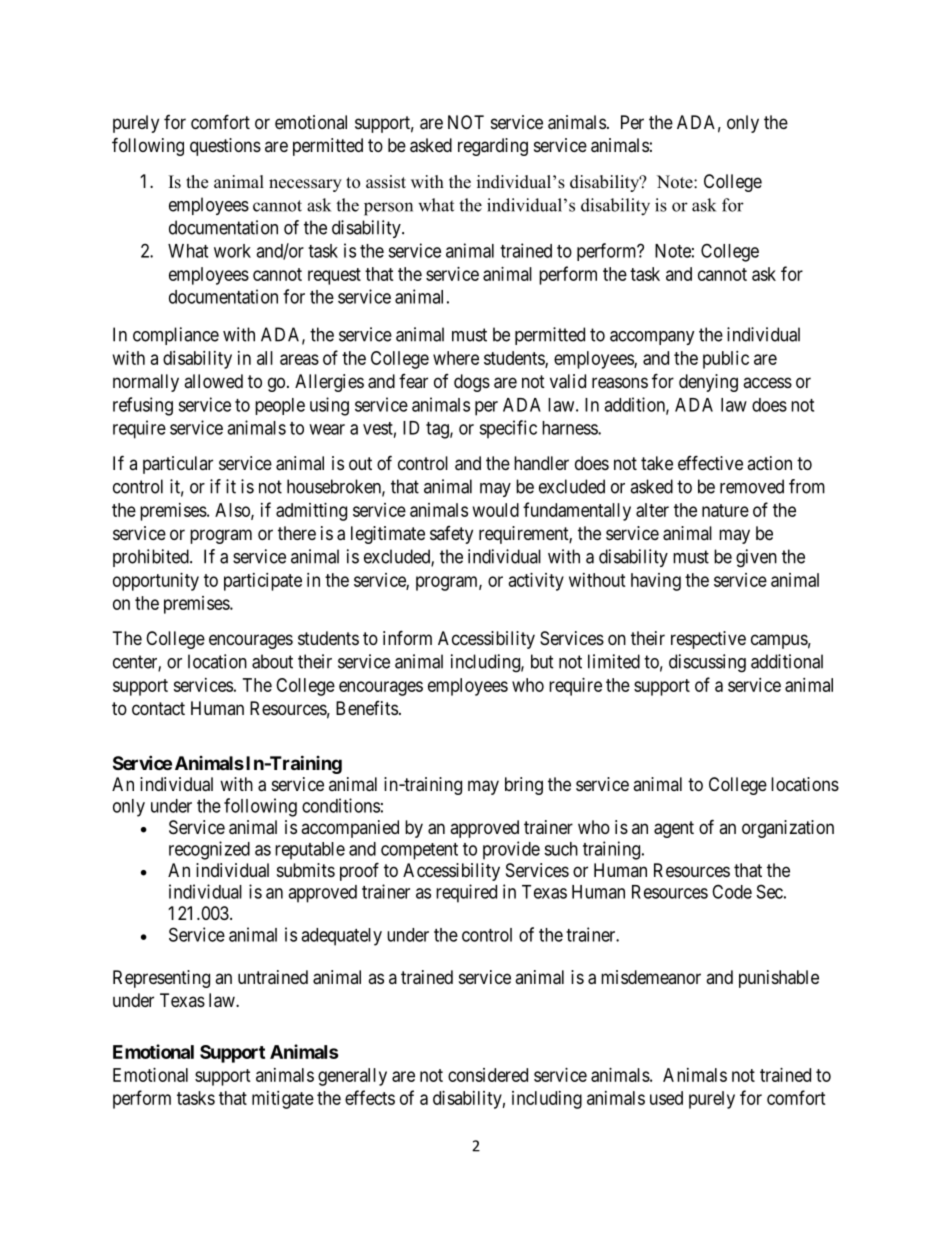 The image size is (952, 1233). Describe the element at coordinates (283, 1100) in the page. I see `mitigate` at that location.
